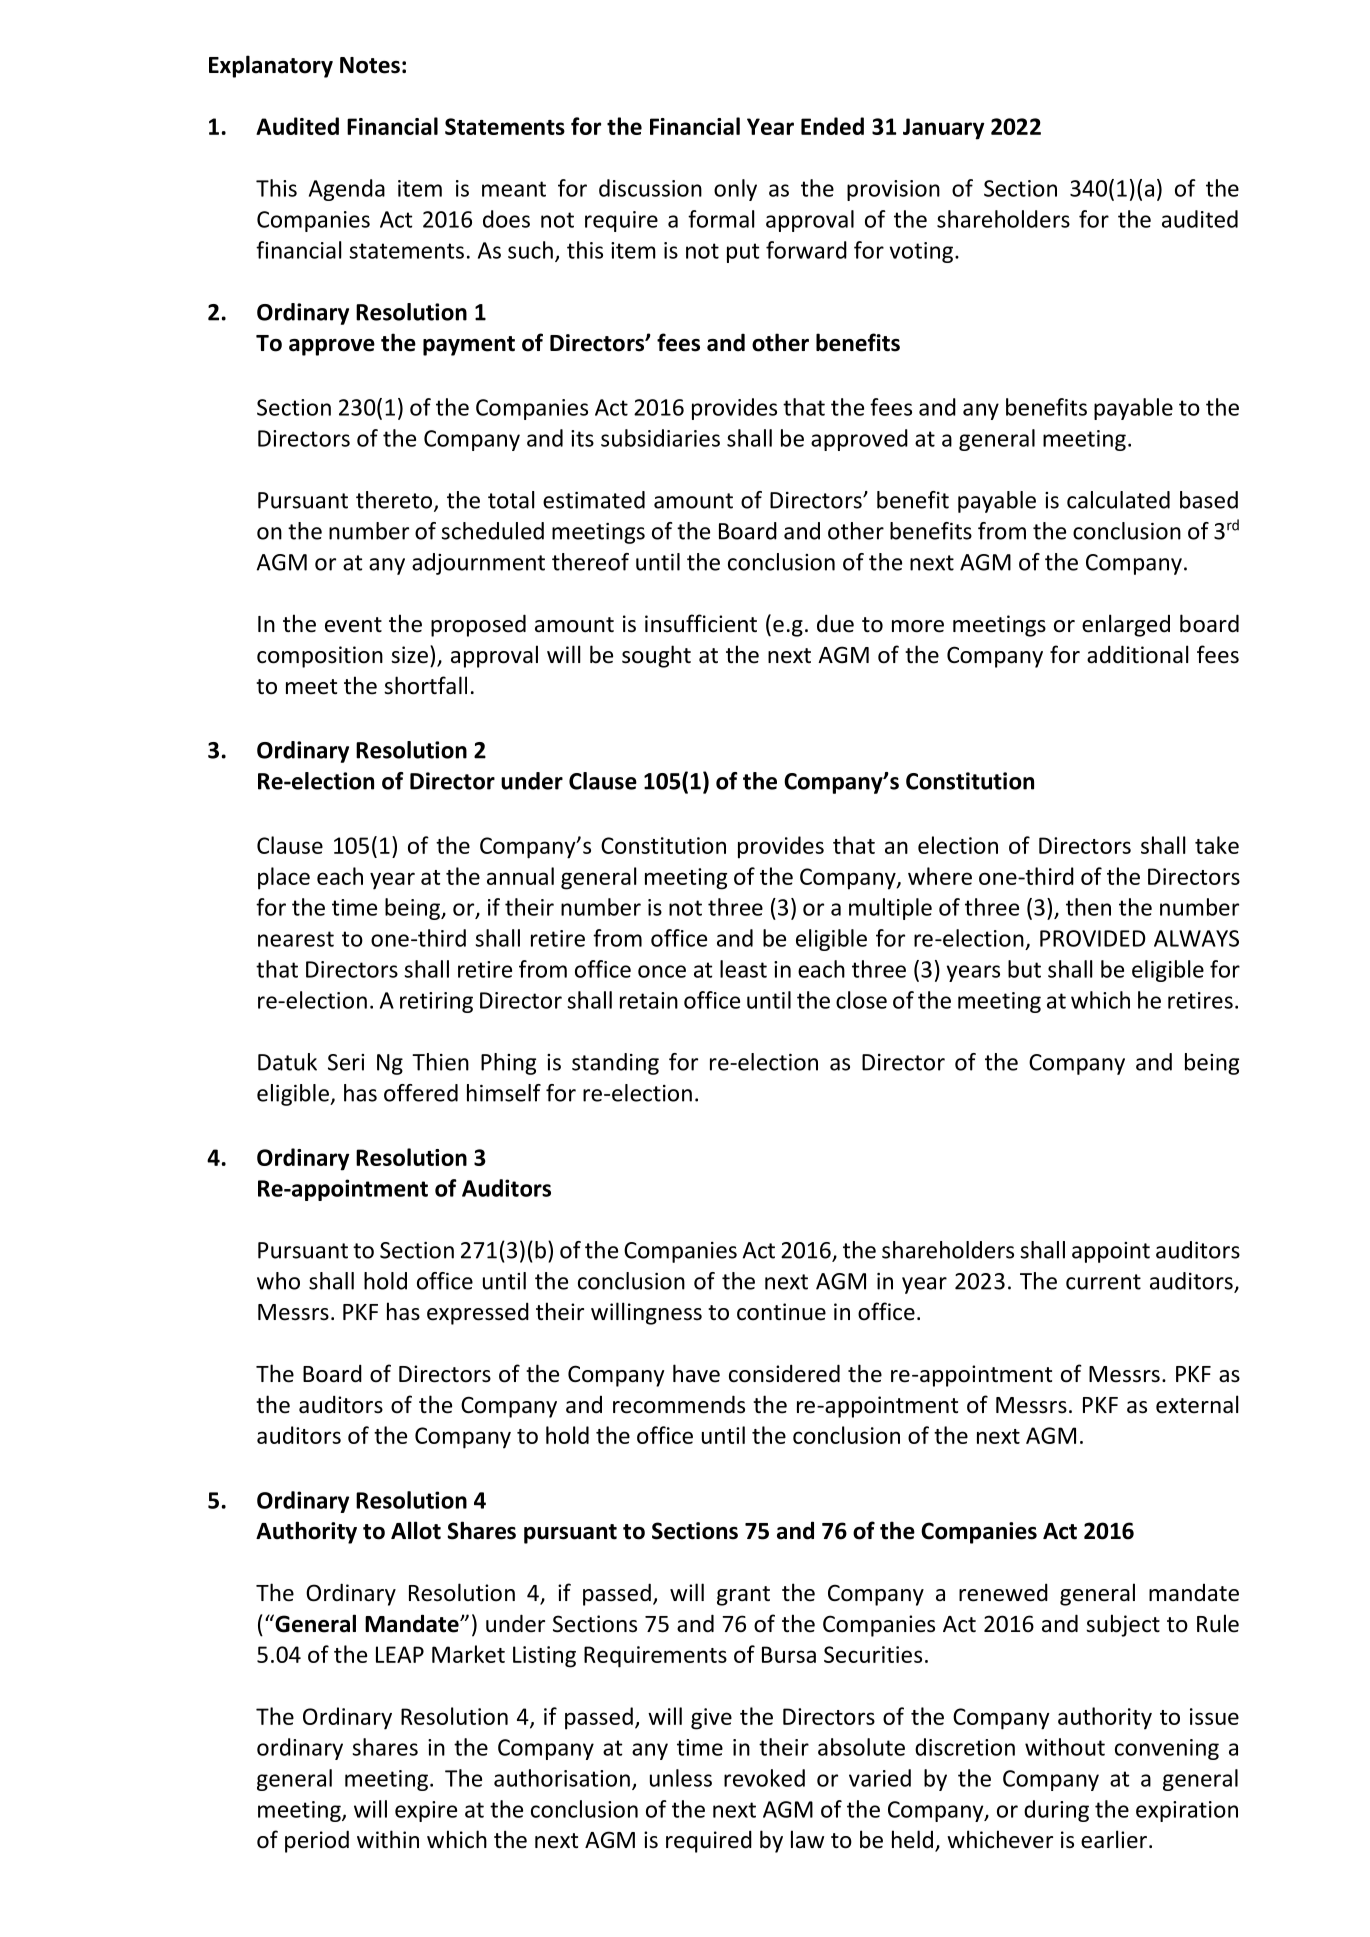 The height and width of the document is (1937, 1370). I want to click on PROVIDED, so click(1093, 938).
